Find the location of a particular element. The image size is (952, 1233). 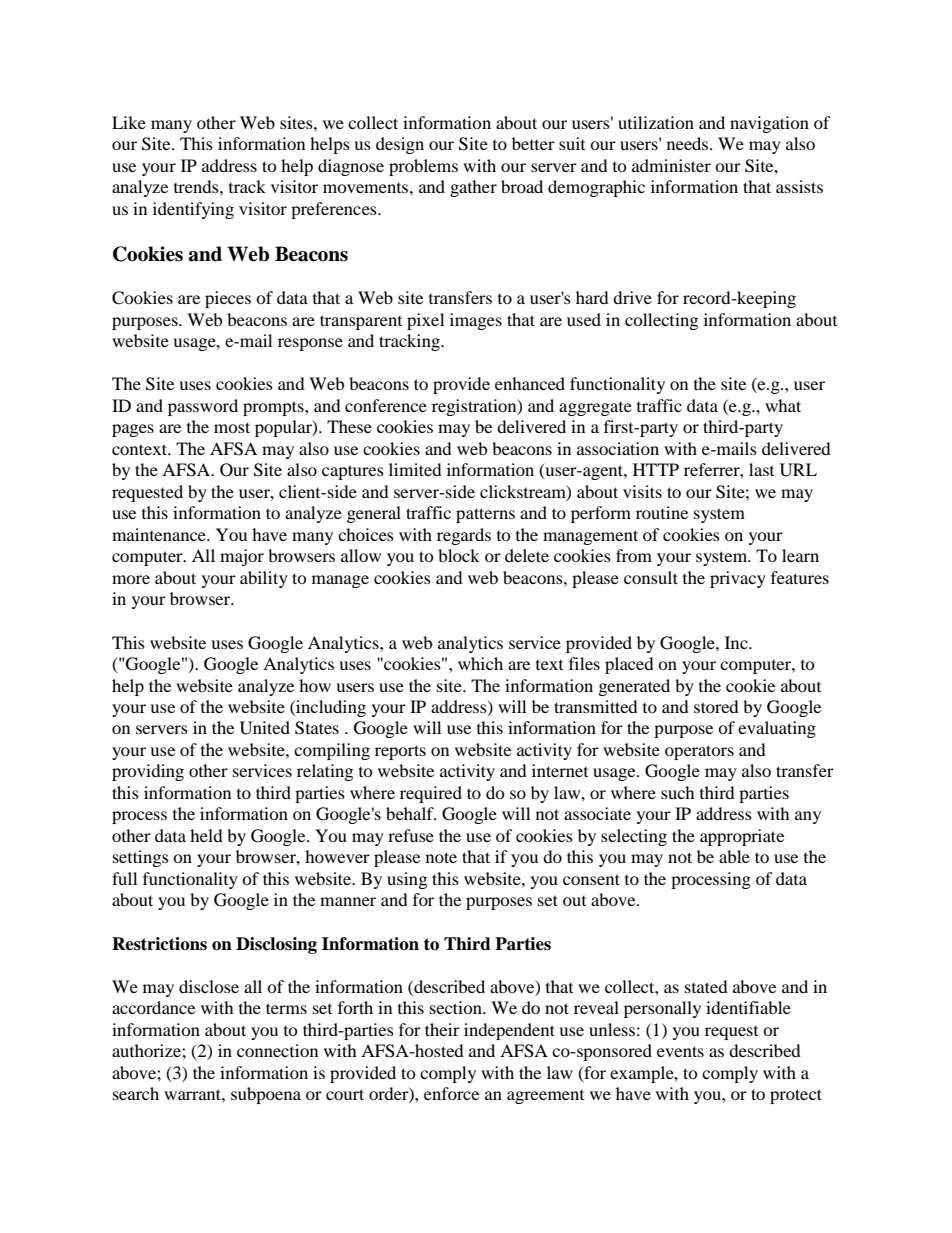

ability is located at coordinates (264, 579).
